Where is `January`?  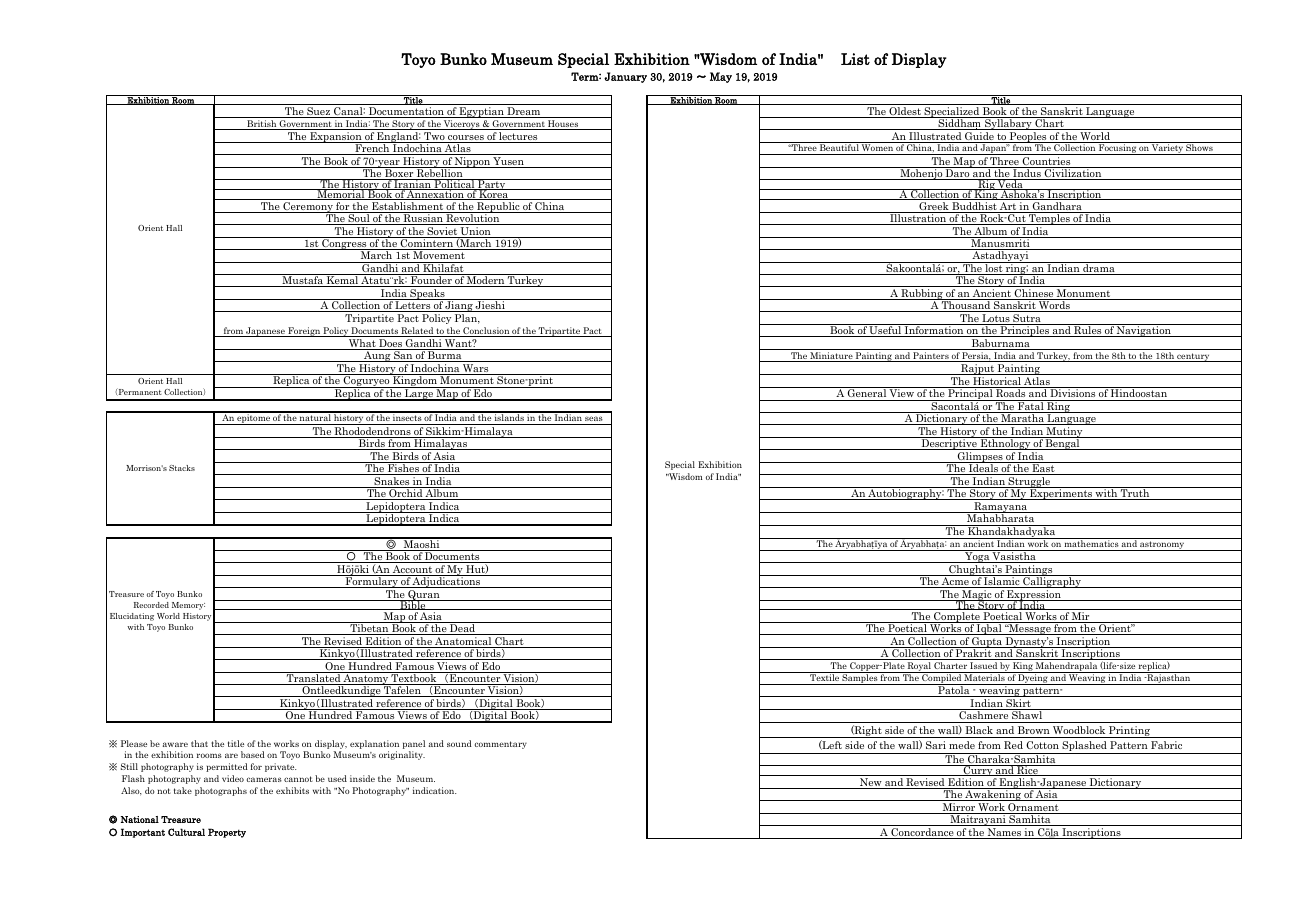
January is located at coordinates (625, 77).
